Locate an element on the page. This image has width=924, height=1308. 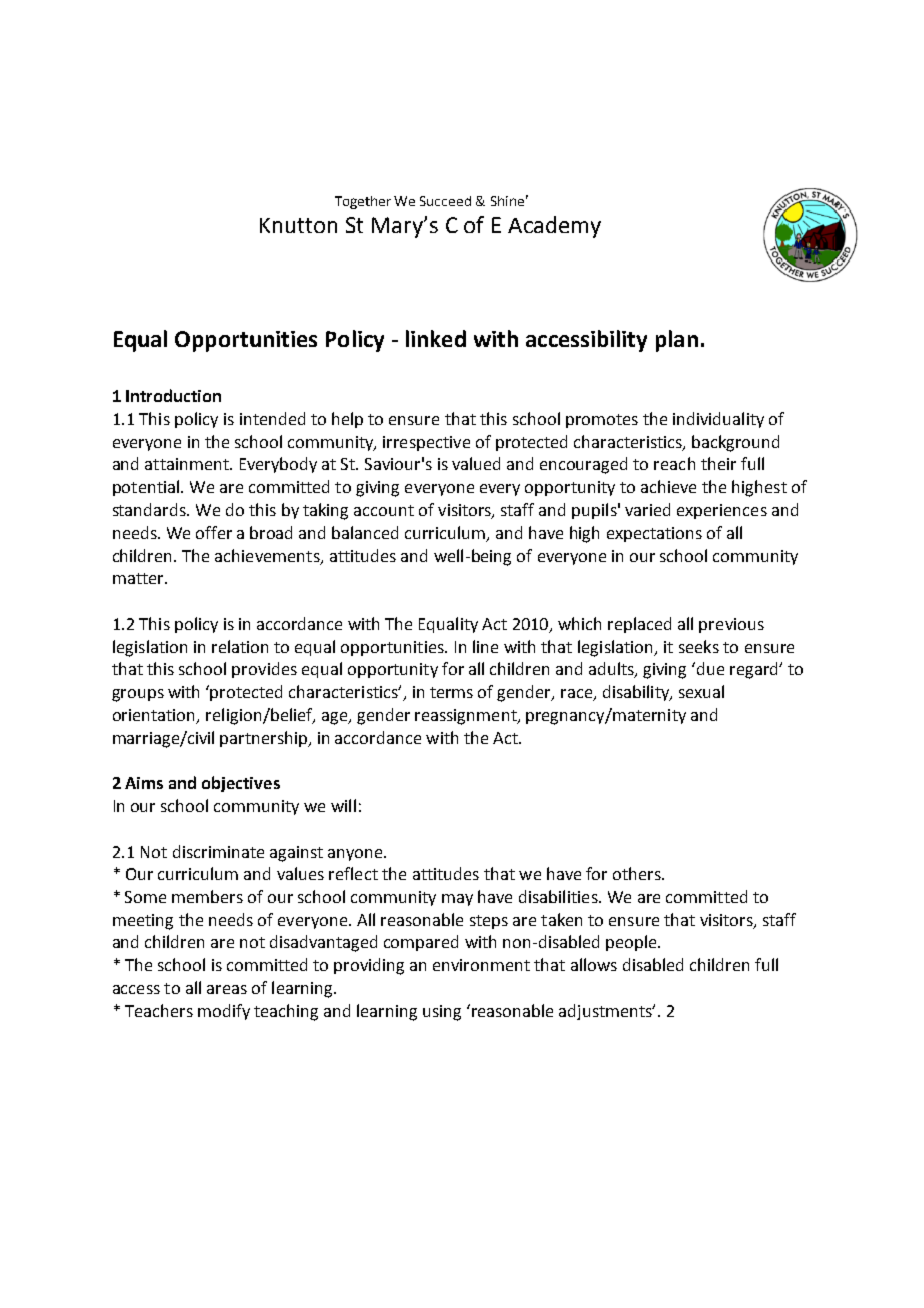
valued is located at coordinates (476, 463).
